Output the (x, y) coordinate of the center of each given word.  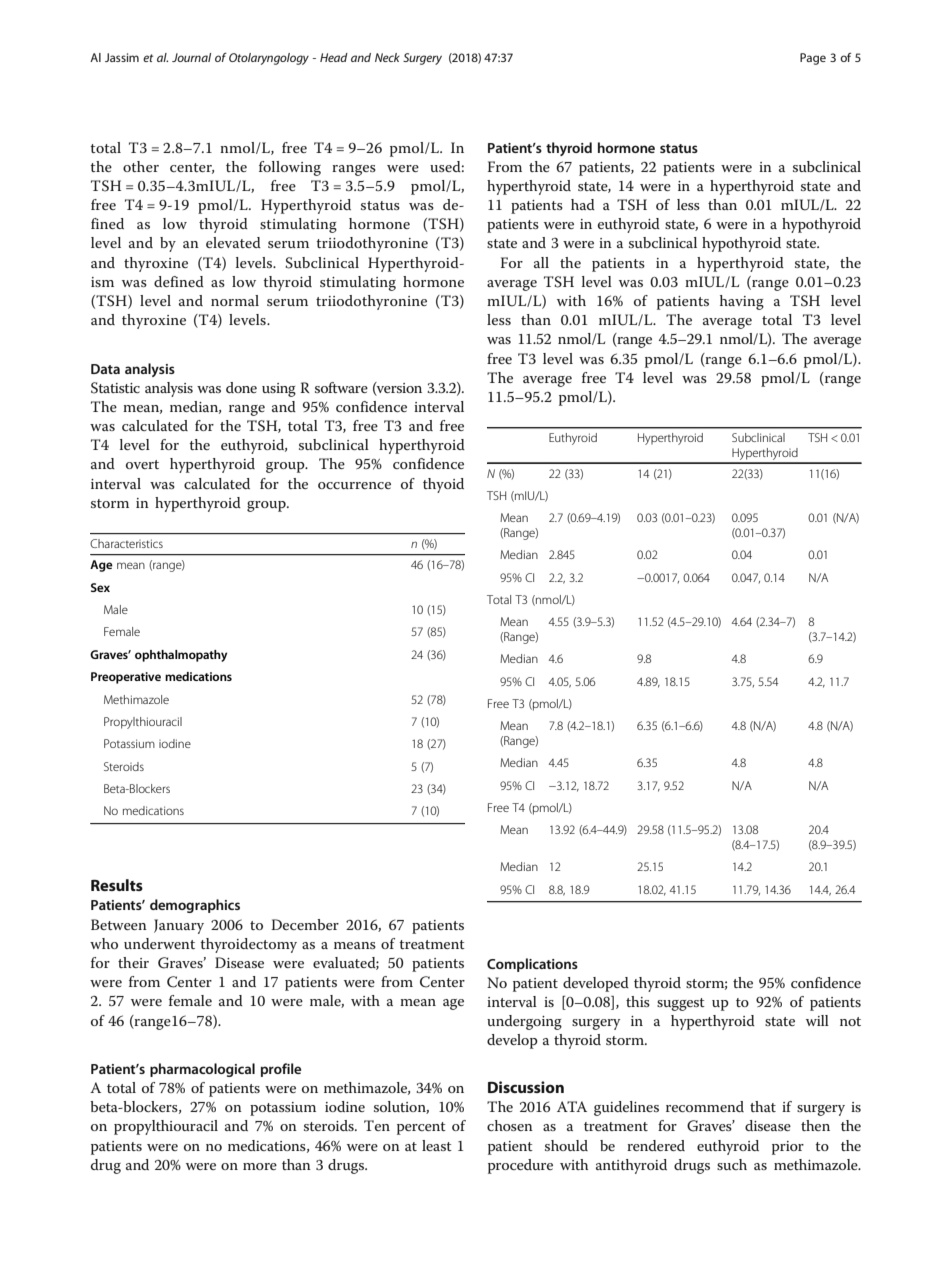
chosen (510, 1125)
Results (117, 885)
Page (813, 59)
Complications (532, 965)
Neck (387, 57)
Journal (191, 57)
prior (788, 1148)
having (742, 302)
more (260, 1166)
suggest (681, 1004)
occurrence (354, 485)
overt (142, 464)
